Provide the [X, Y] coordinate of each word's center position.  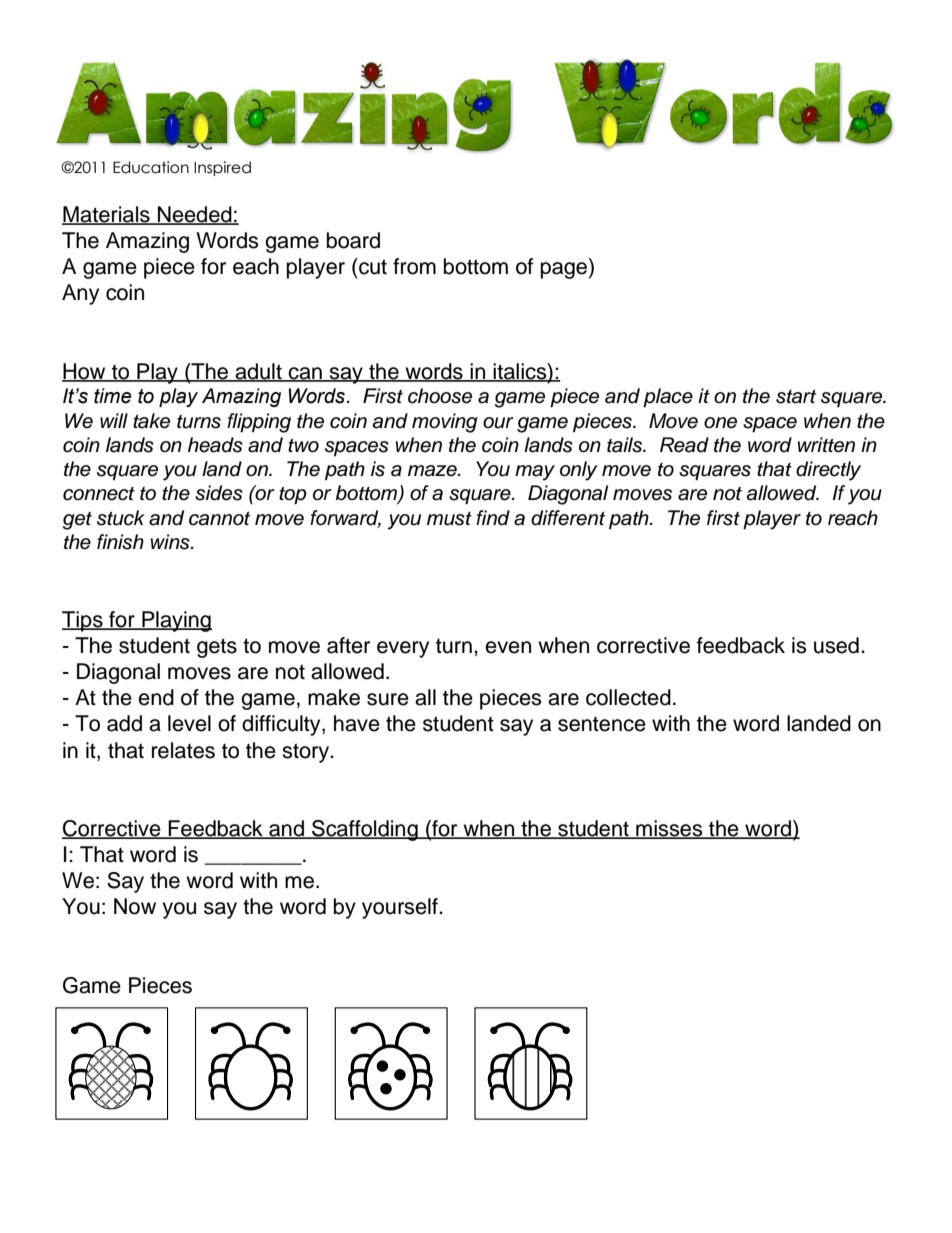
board [353, 240]
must [449, 519]
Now [135, 906]
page [565, 270]
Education [151, 167]
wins [171, 542]
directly [828, 471]
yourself [401, 908]
